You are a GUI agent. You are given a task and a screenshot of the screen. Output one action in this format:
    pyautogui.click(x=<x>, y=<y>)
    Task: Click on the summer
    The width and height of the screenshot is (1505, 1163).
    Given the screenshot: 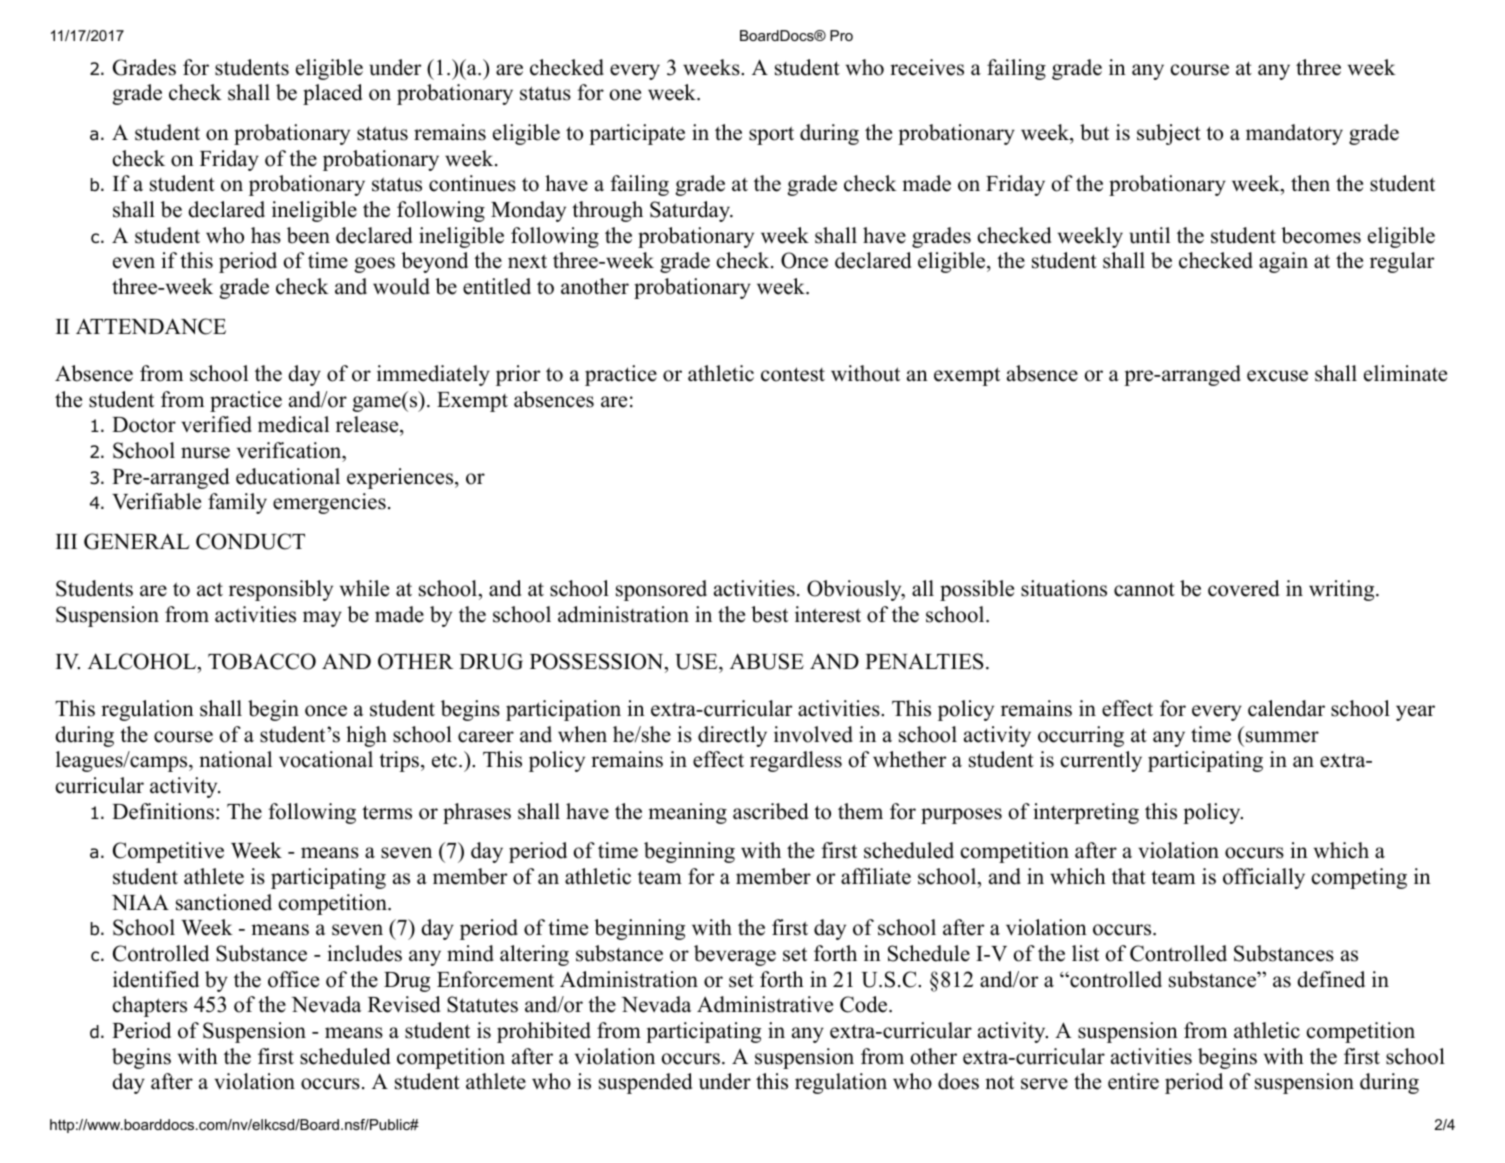 What is the action you would take?
    pyautogui.click(x=1282, y=737)
